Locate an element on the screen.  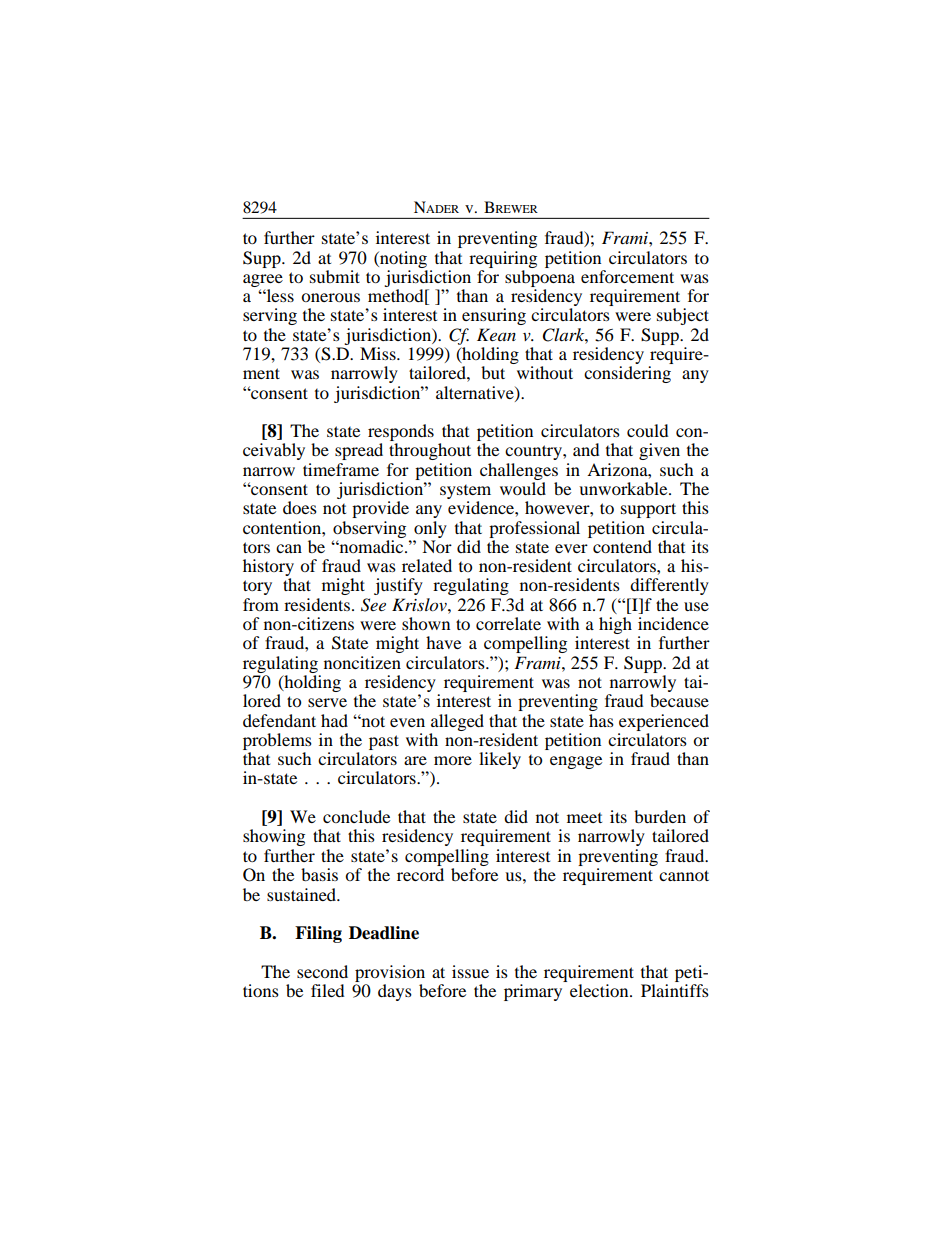
issue is located at coordinates (470, 971).
